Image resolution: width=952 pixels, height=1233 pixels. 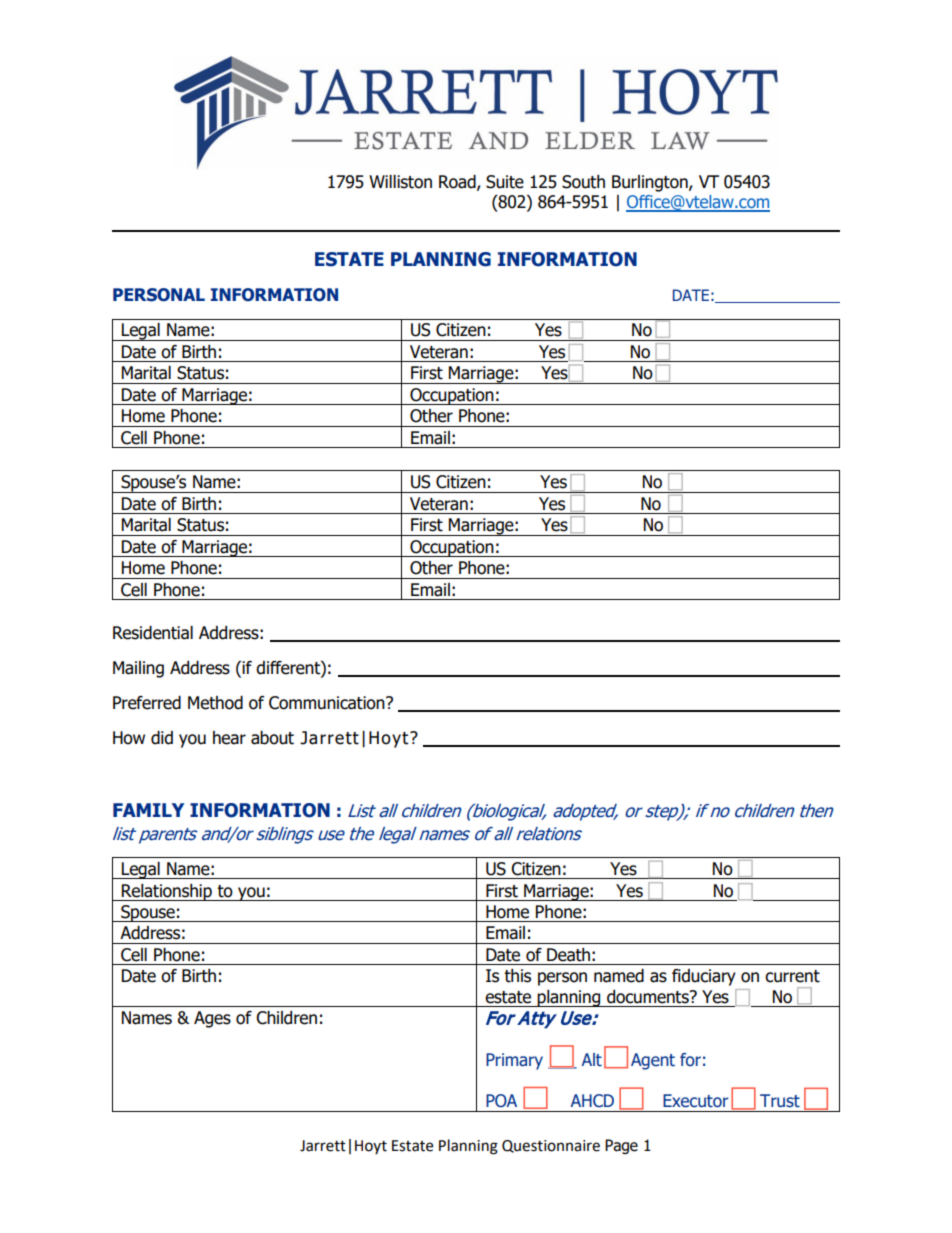 What do you see at coordinates (272, 738) in the screenshot?
I see `about` at bounding box center [272, 738].
